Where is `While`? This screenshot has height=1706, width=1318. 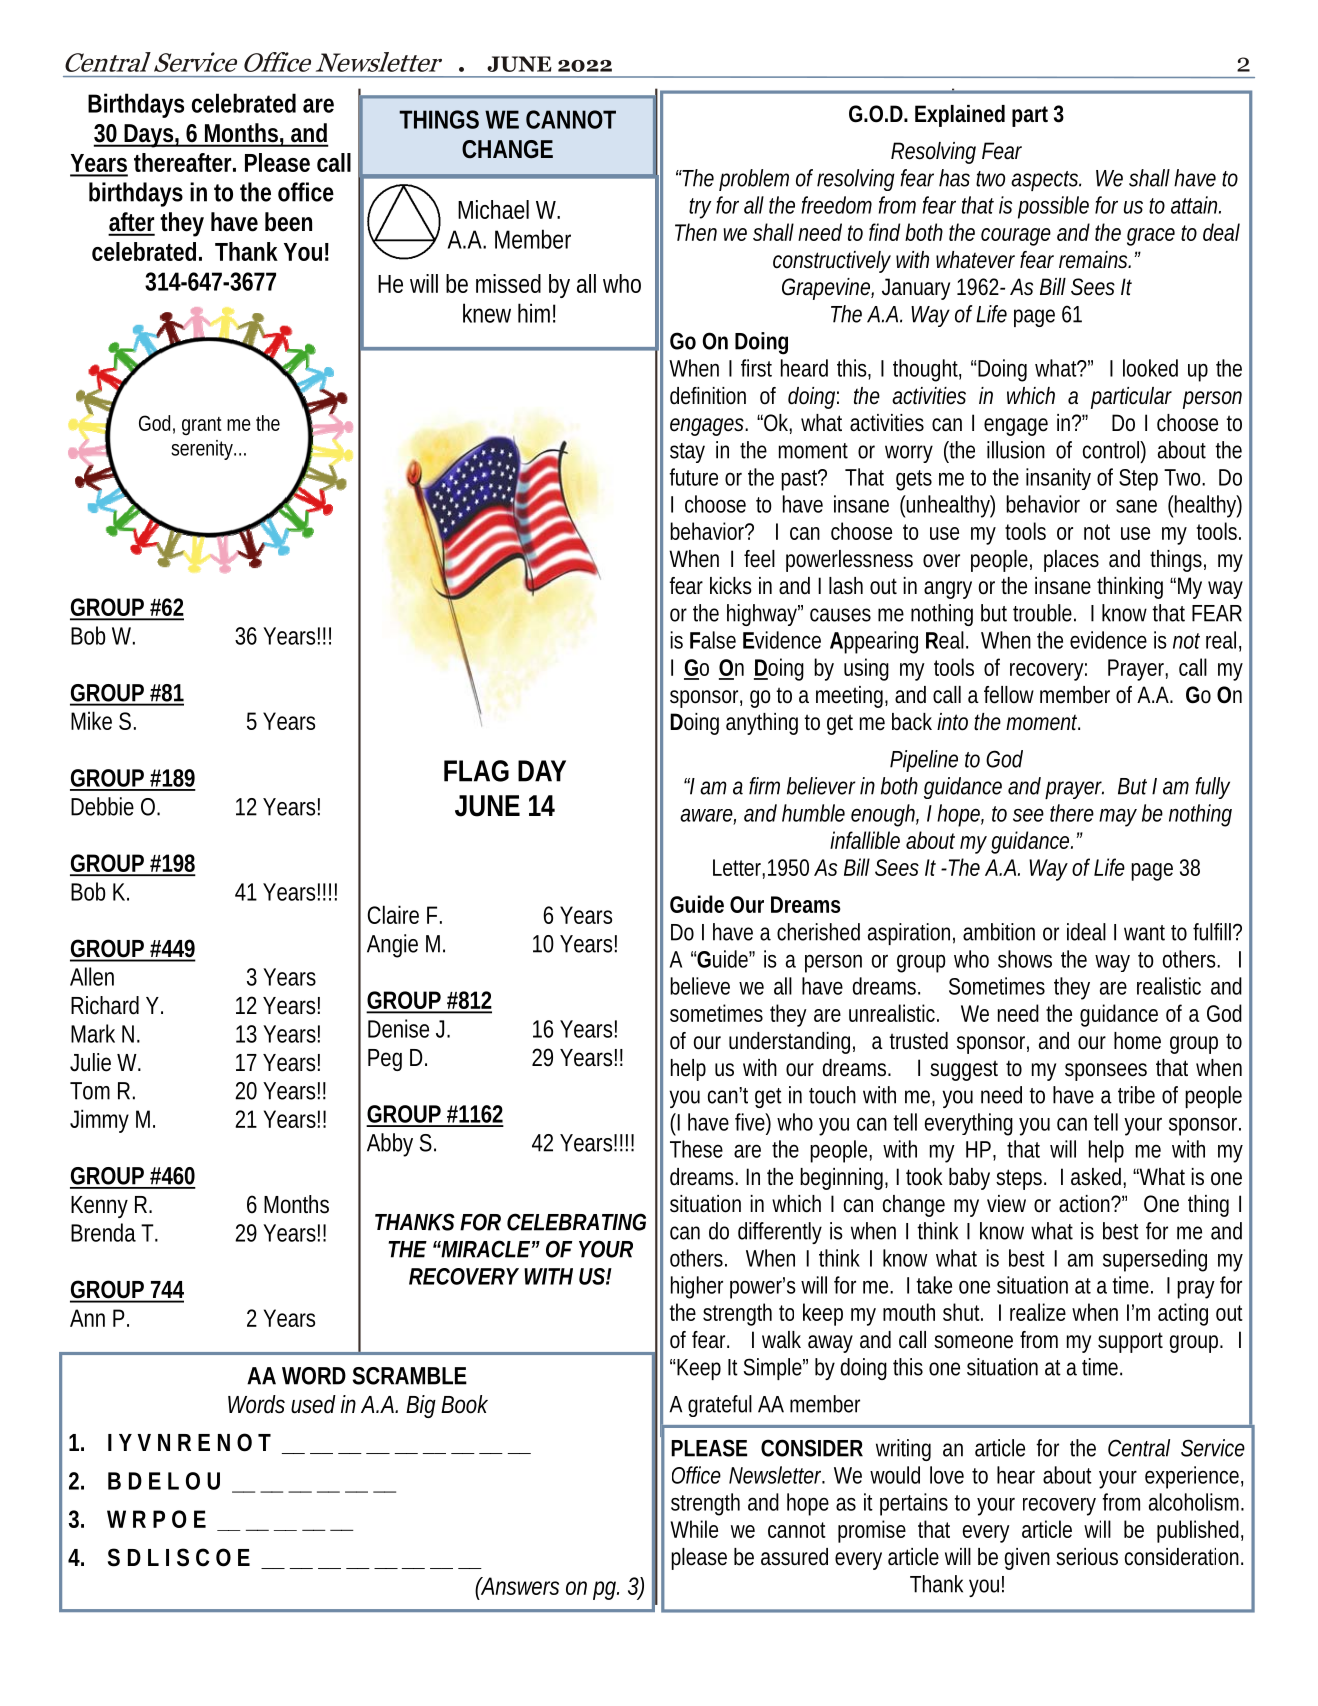 While is located at coordinates (694, 1529).
